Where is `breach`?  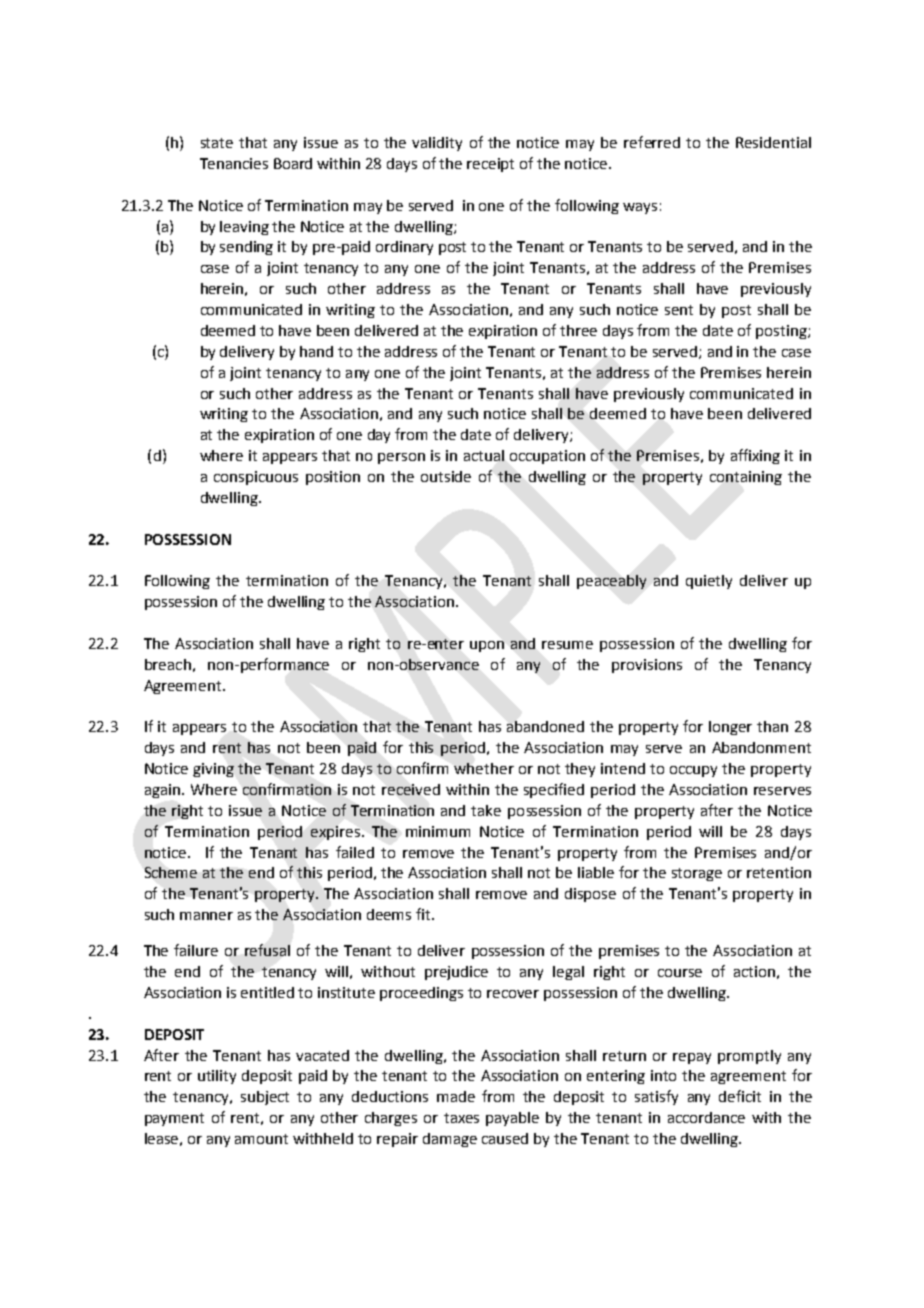
breach is located at coordinates (168, 664).
